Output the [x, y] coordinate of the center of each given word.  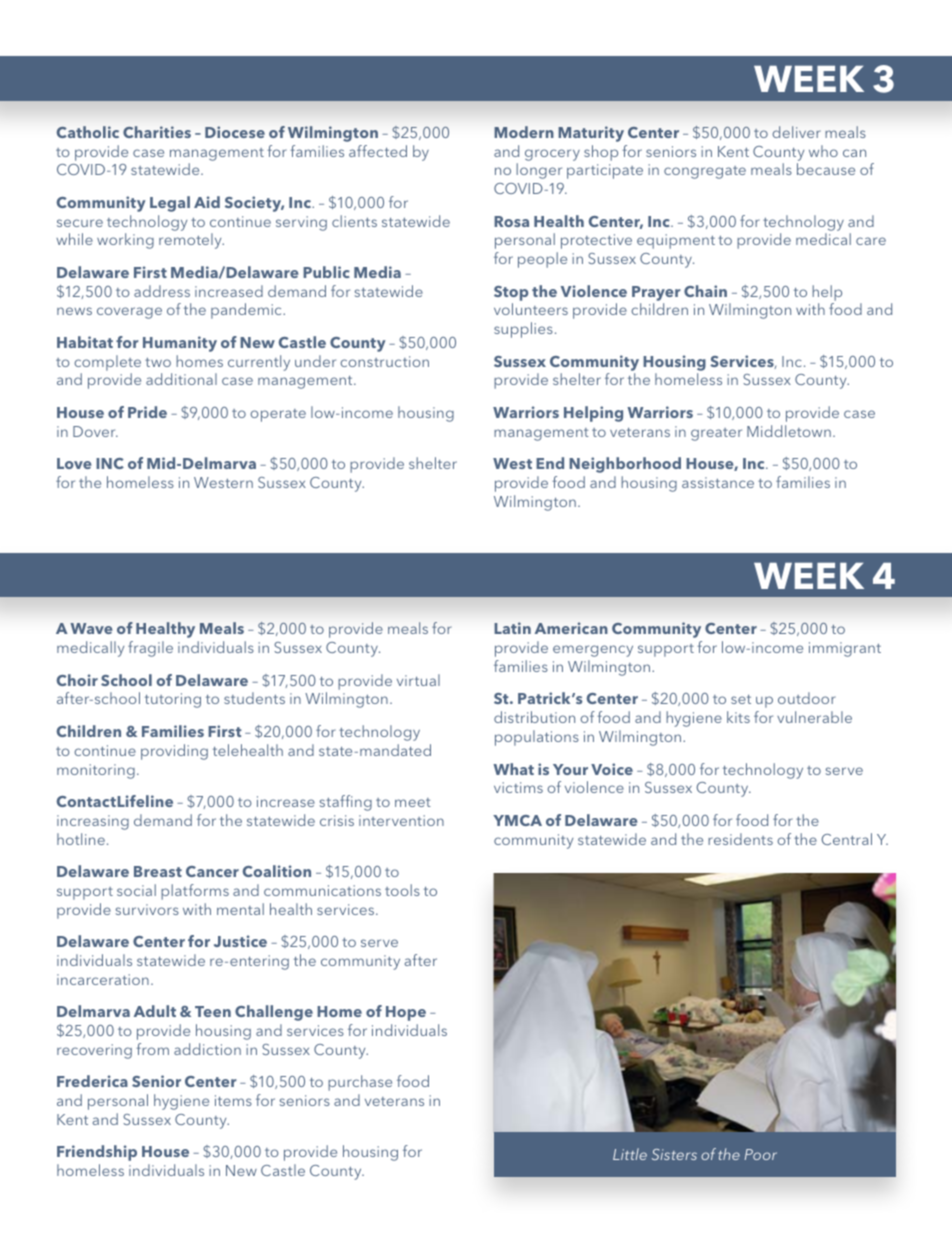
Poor [761, 1154]
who [823, 151]
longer [539, 171]
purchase [360, 1083]
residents [740, 839]
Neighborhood [625, 465]
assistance [718, 482]
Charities [157, 132]
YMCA [517, 820]
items [233, 1100]
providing [174, 752]
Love [74, 463]
